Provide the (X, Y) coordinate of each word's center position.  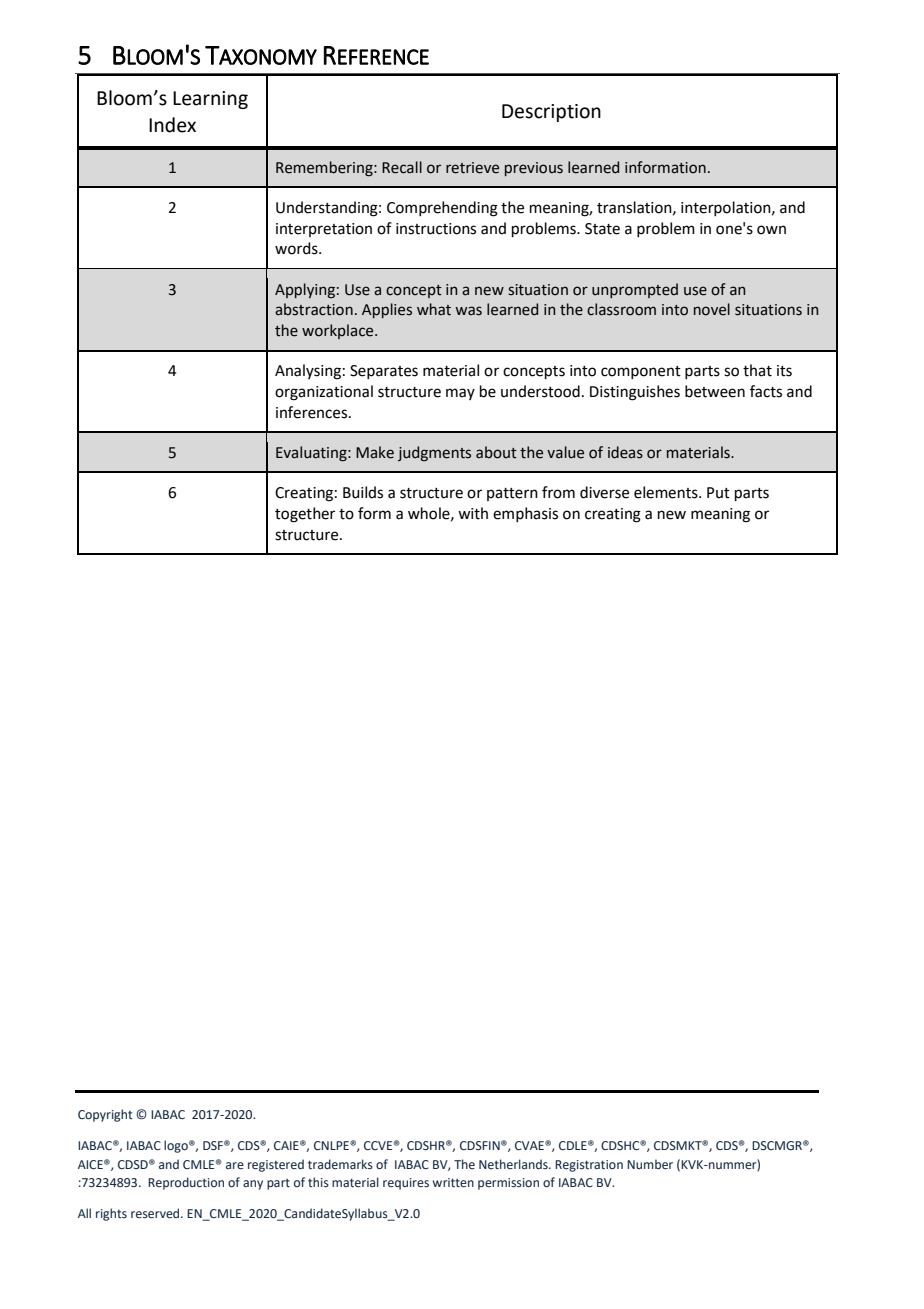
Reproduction (186, 1183)
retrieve (472, 168)
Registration (589, 1166)
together (305, 515)
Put (718, 493)
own (771, 230)
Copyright (105, 1115)
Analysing (308, 372)
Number (650, 1164)
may (460, 394)
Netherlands (514, 1164)
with (473, 513)
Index (172, 125)
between (715, 391)
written (453, 1182)
